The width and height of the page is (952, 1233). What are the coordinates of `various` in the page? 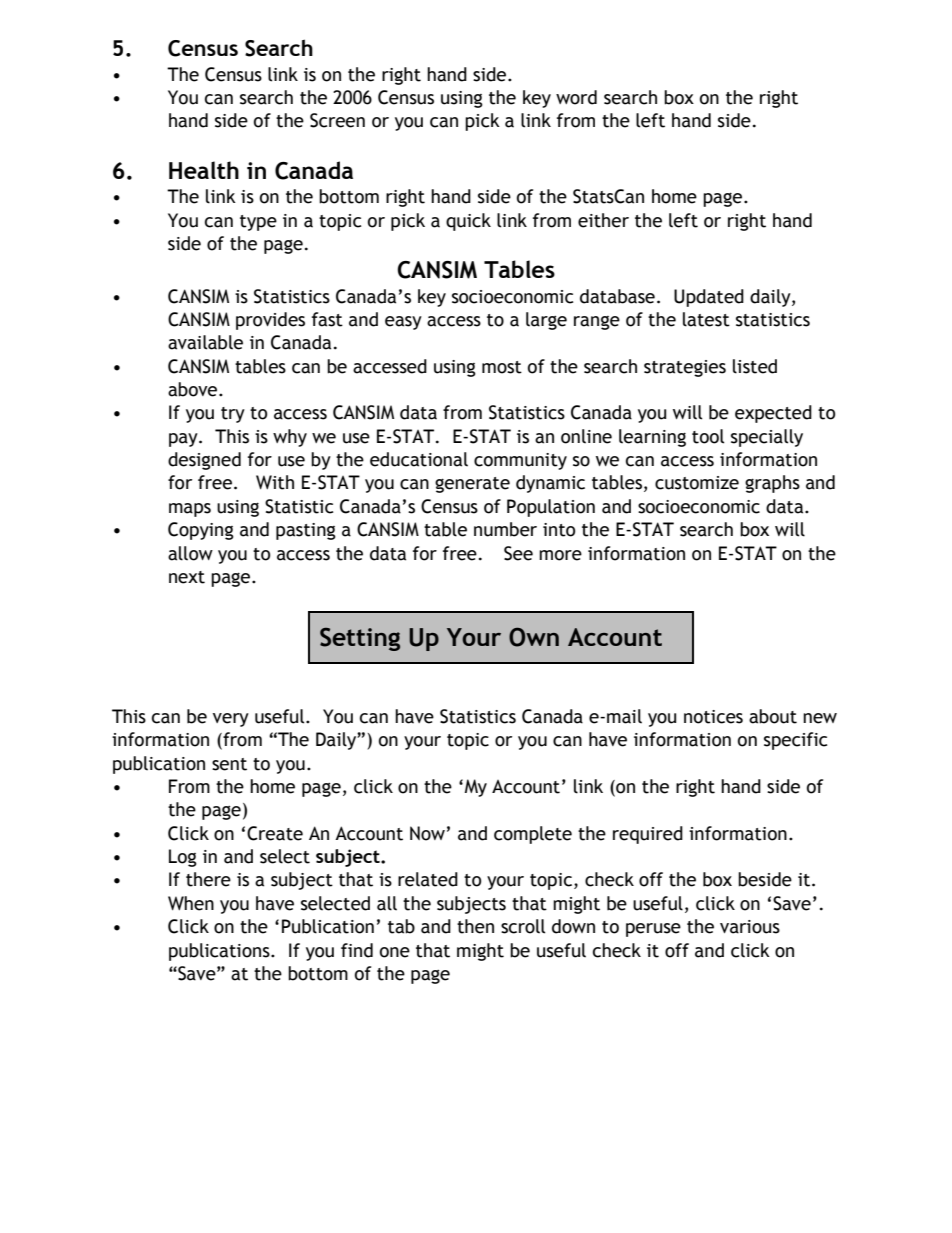 It's located at (750, 927).
